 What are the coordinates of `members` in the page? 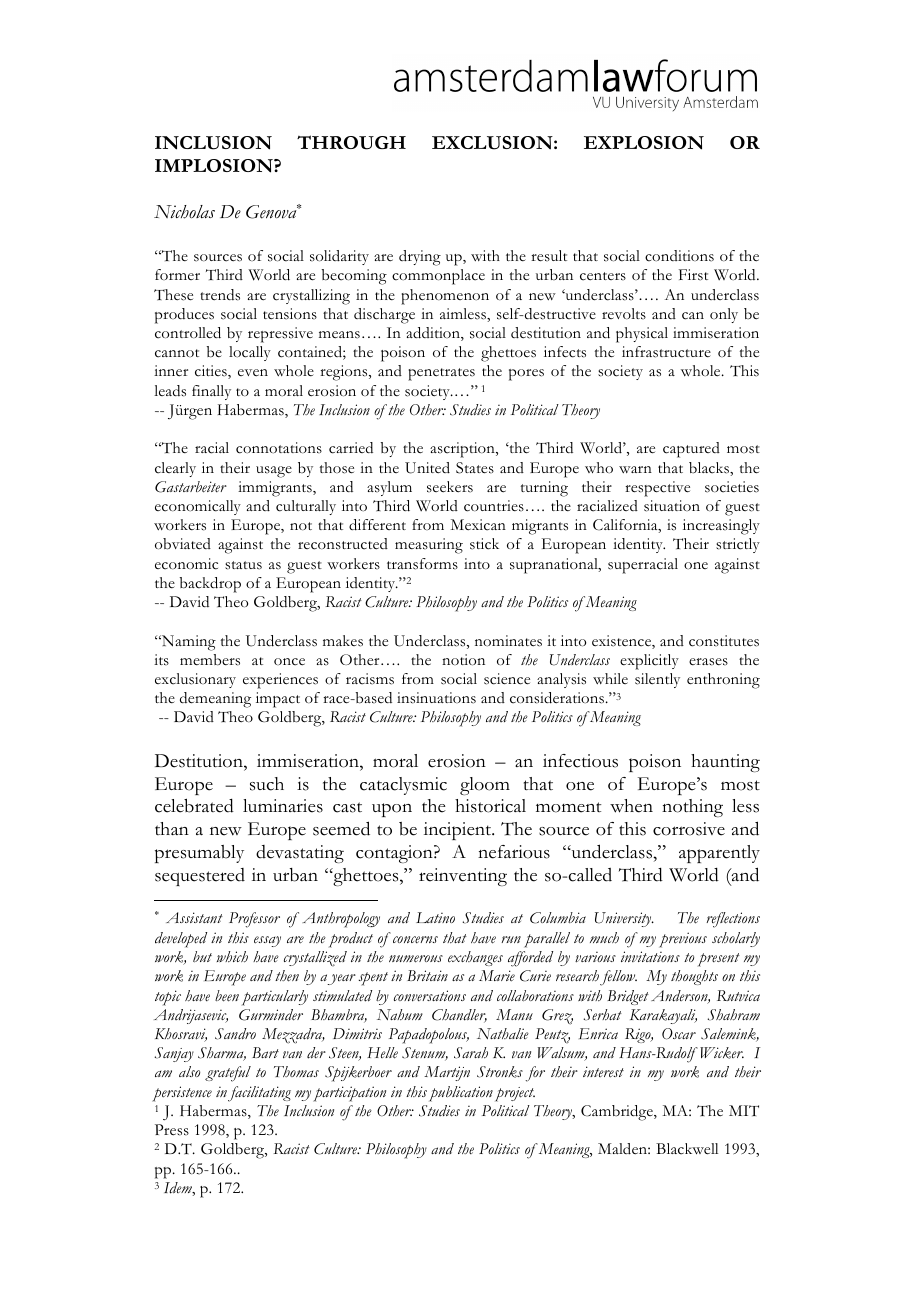 It's located at (210, 660).
